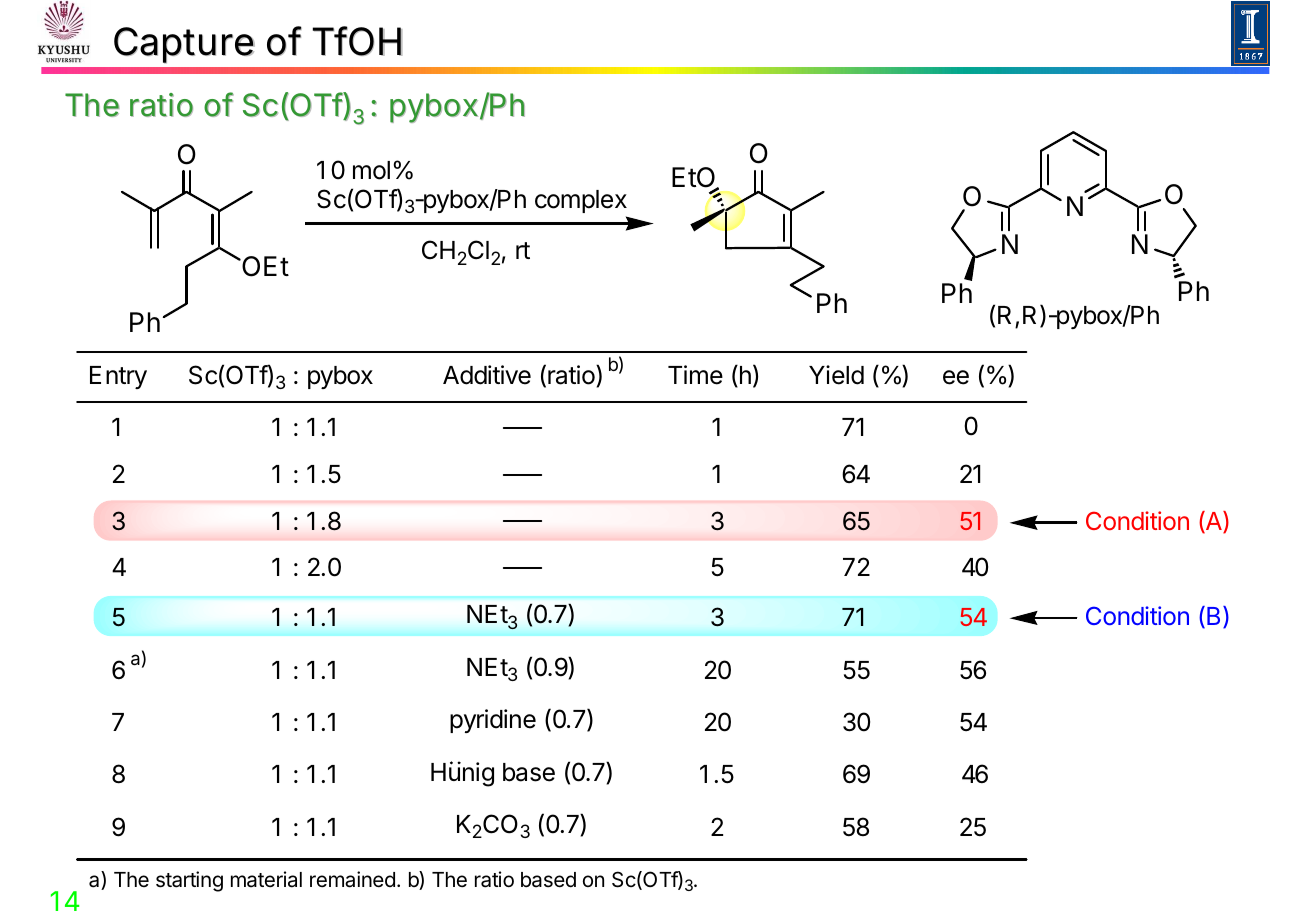 This page has height=924, width=1308. What do you see at coordinates (581, 201) in the page?
I see `complex` at bounding box center [581, 201].
